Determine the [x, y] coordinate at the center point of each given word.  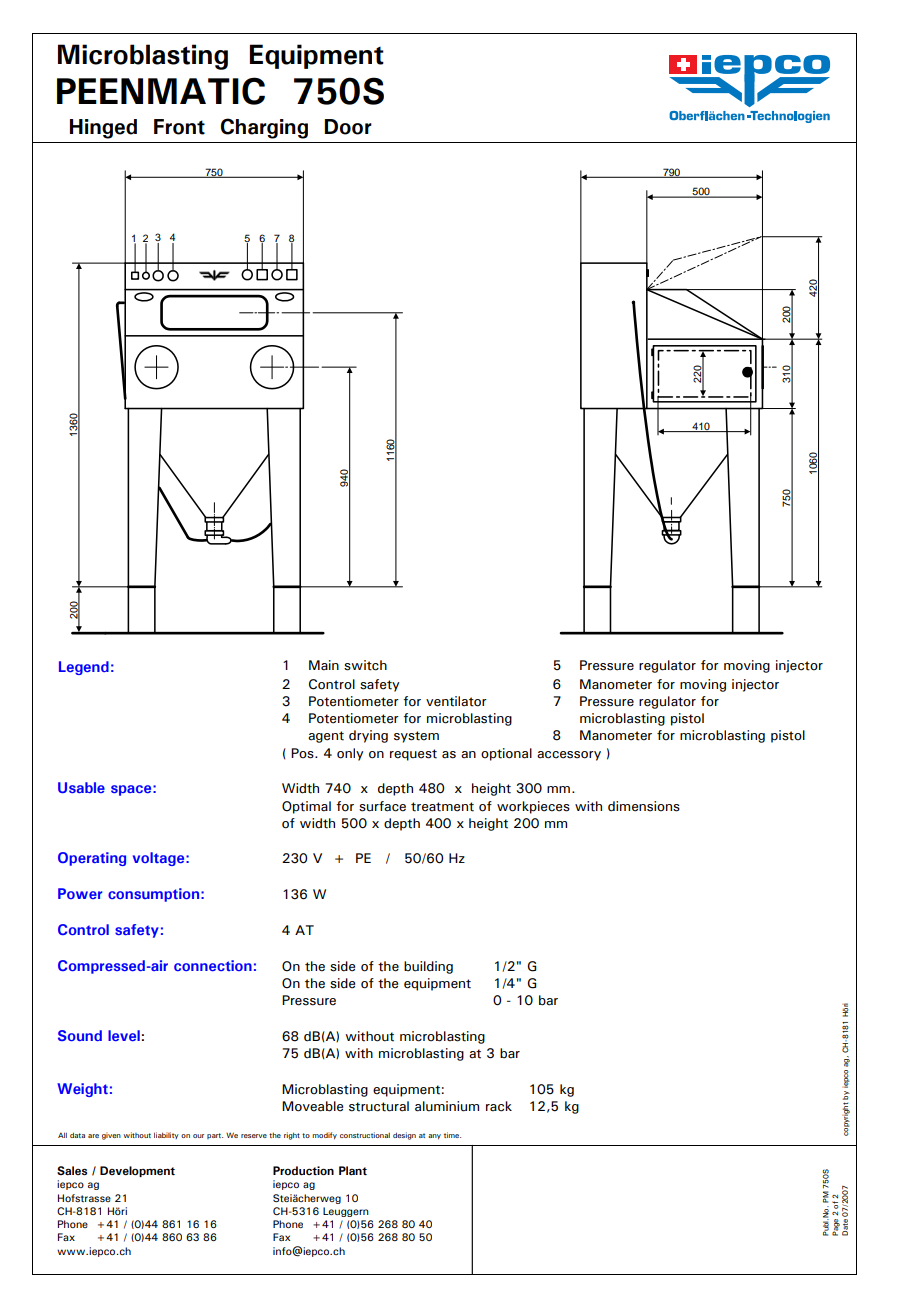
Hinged [103, 129]
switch [365, 665]
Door [348, 127]
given [111, 1136]
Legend [84, 668]
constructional [365, 1135]
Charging [264, 128]
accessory [569, 756]
